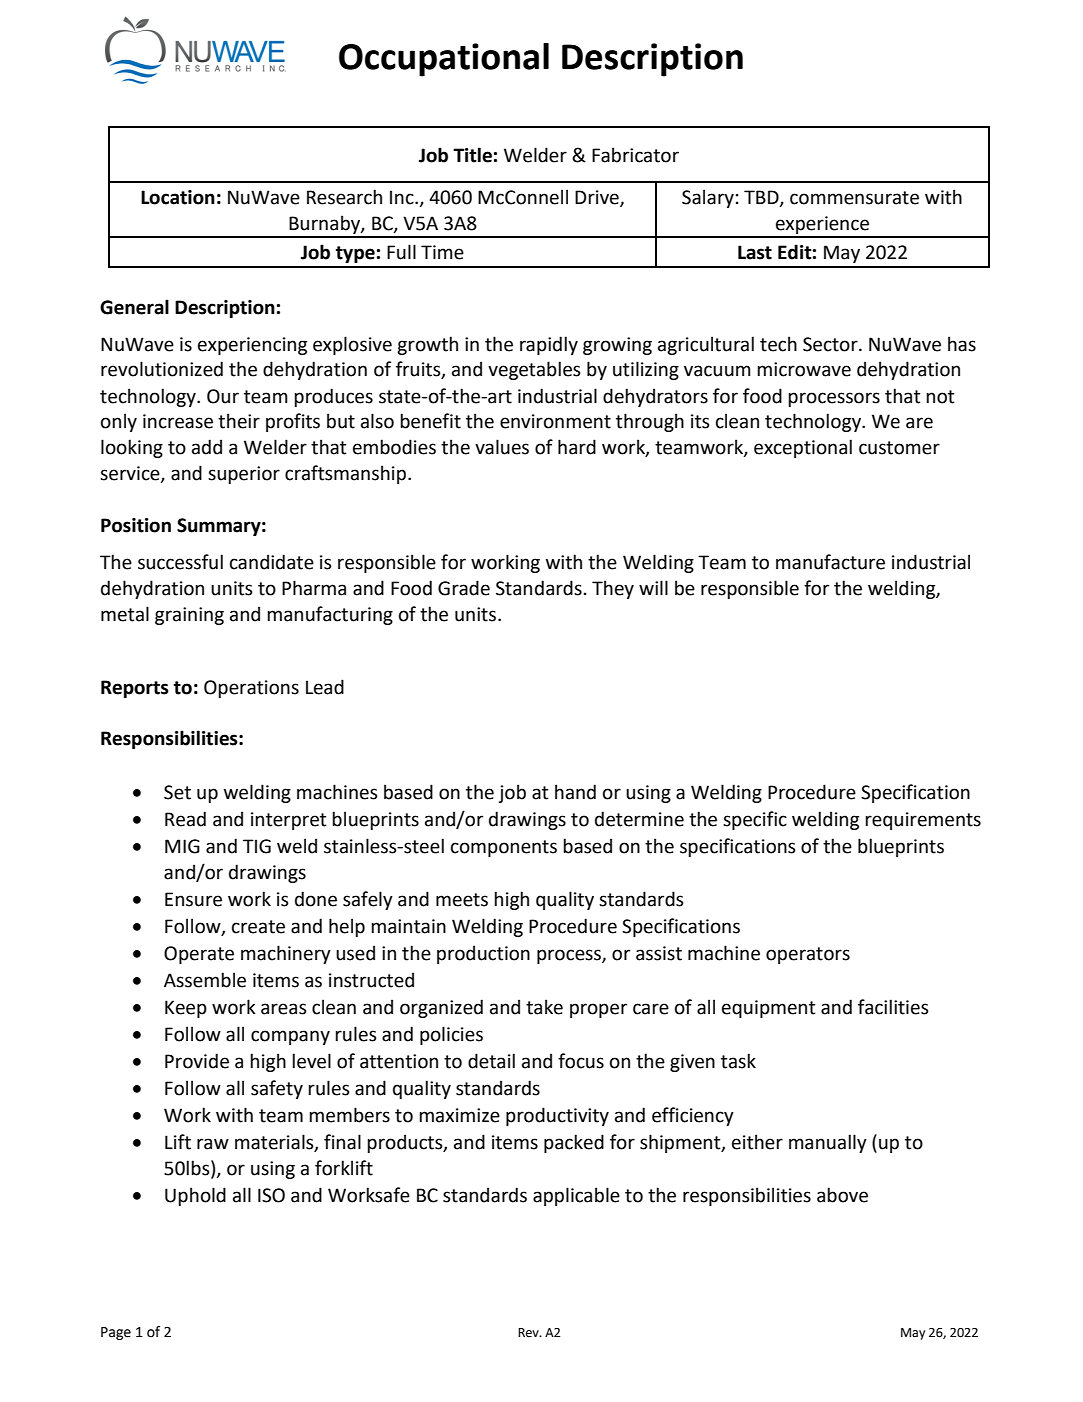 This screenshot has height=1402, width=1083. Describe the element at coordinates (116, 1333) in the screenshot. I see `Page` at that location.
